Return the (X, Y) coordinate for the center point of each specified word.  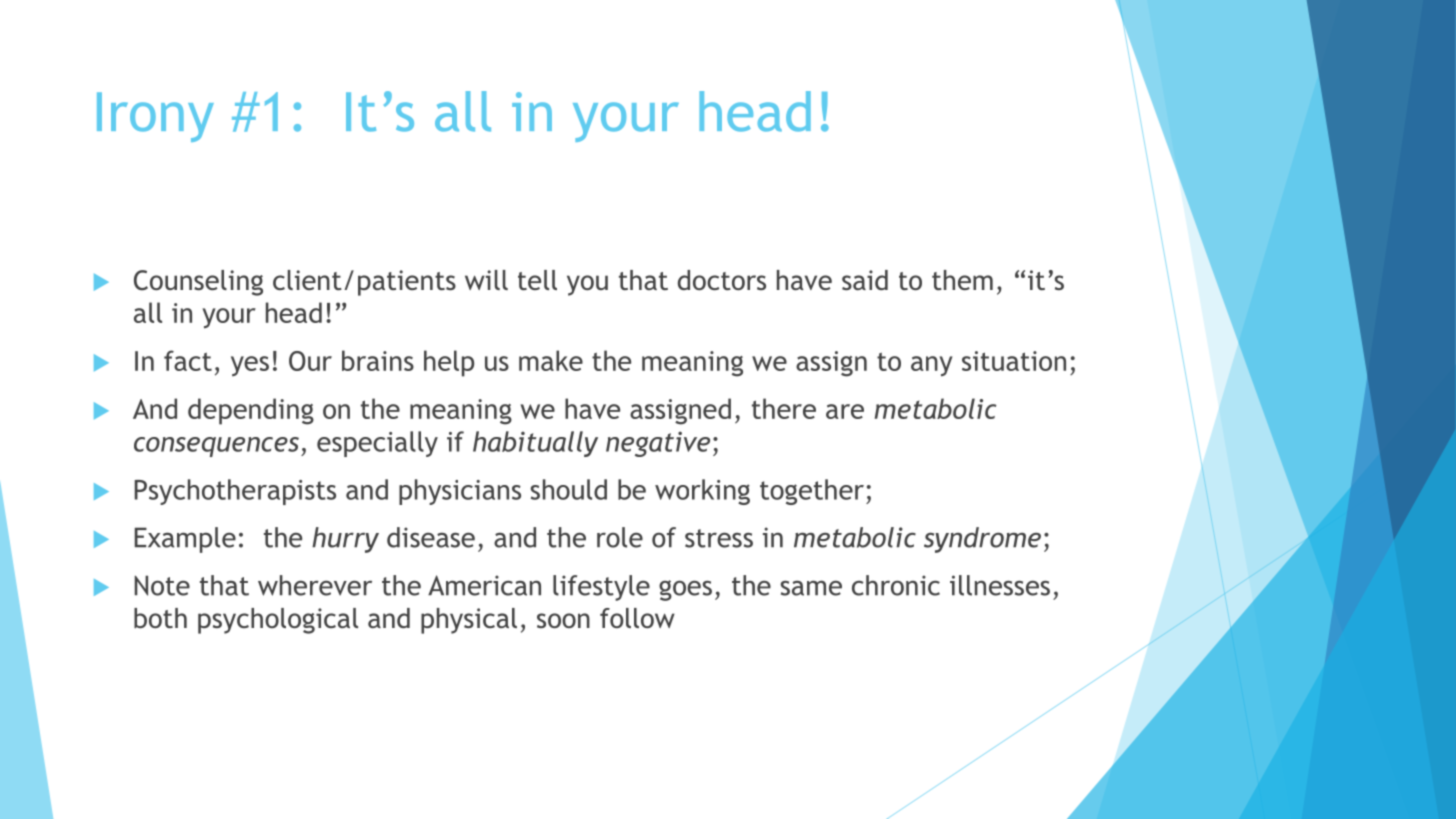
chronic (896, 585)
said (865, 280)
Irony (155, 117)
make (551, 360)
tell (537, 280)
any (931, 366)
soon (563, 620)
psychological (278, 621)
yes (250, 366)
